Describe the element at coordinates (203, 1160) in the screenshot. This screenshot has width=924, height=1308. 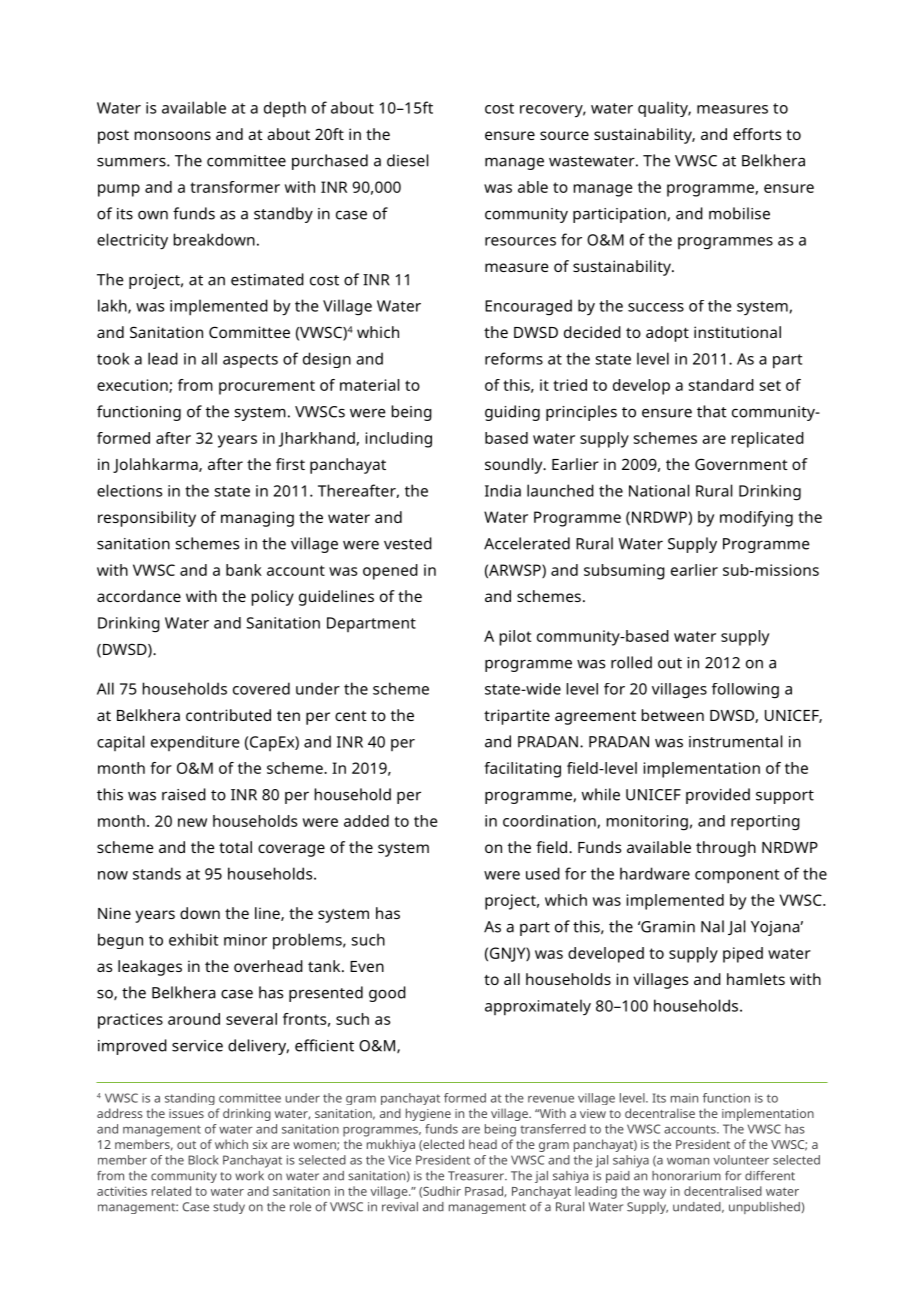
I see `Block` at that location.
